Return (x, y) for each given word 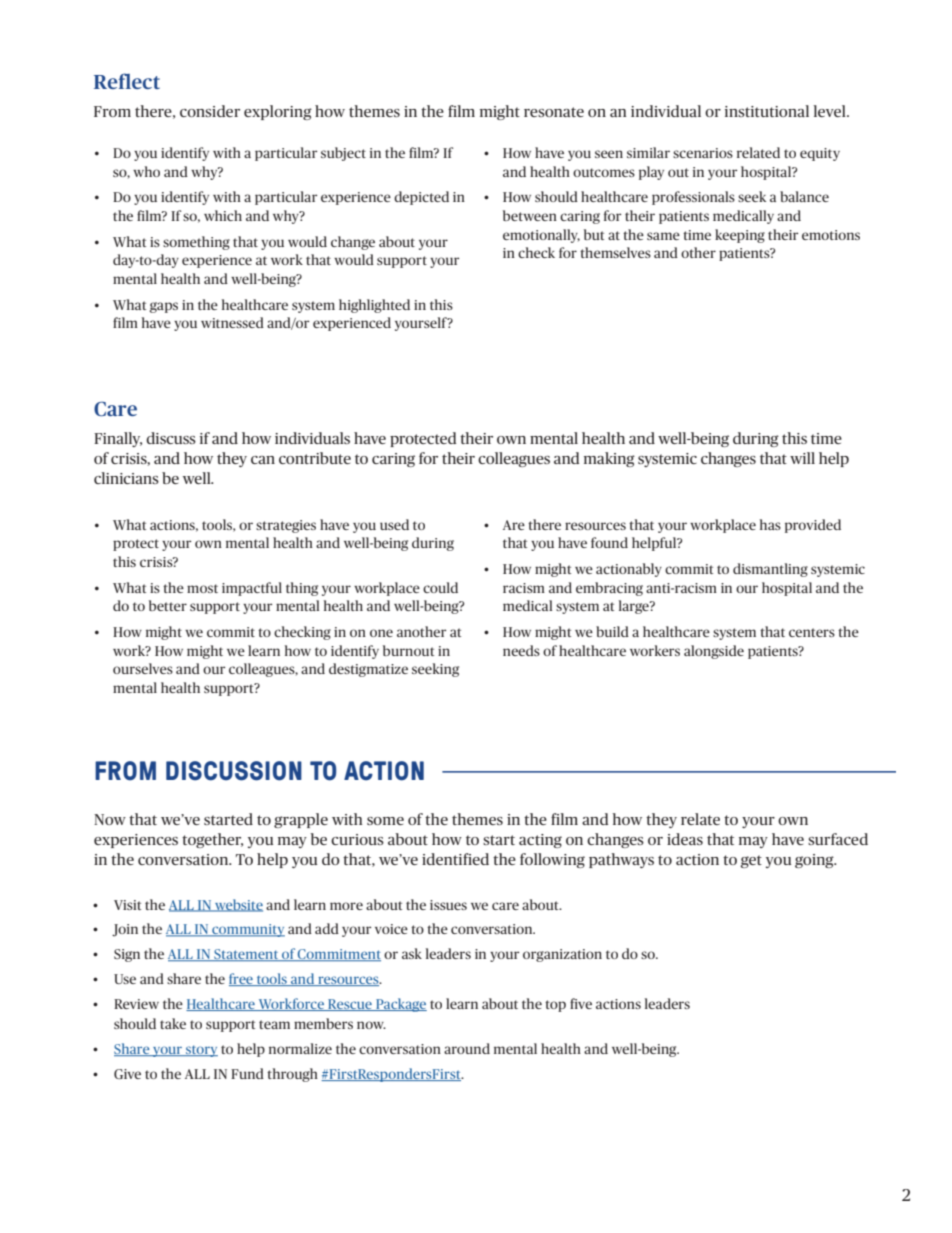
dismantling (770, 570)
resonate (554, 112)
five (581, 1003)
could (440, 587)
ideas (685, 839)
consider (210, 111)
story (201, 1051)
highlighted (374, 306)
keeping (740, 236)
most (202, 588)
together (212, 840)
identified (455, 859)
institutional (767, 111)
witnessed (232, 322)
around (467, 1048)
